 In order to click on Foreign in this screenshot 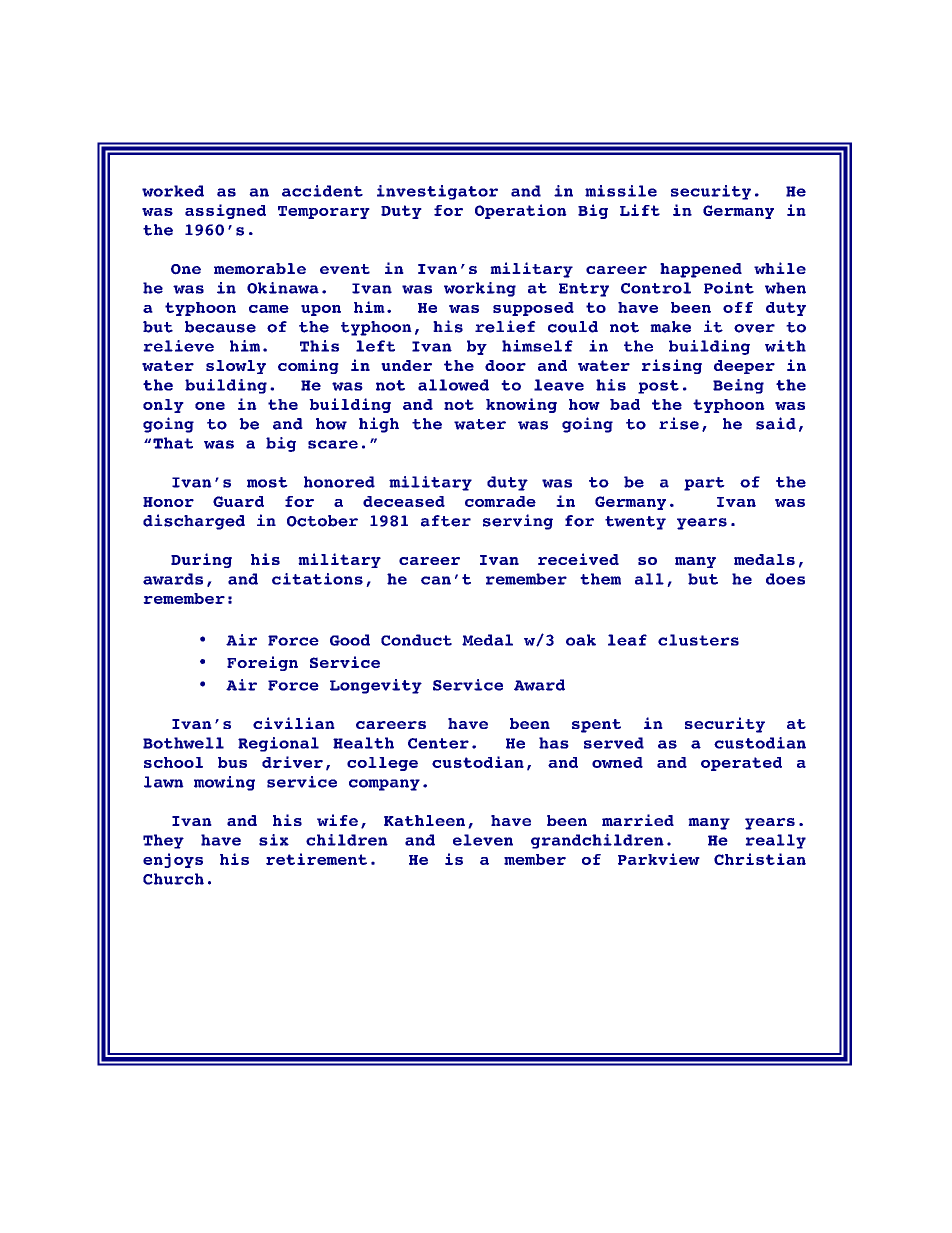, I will do `click(262, 663)`.
